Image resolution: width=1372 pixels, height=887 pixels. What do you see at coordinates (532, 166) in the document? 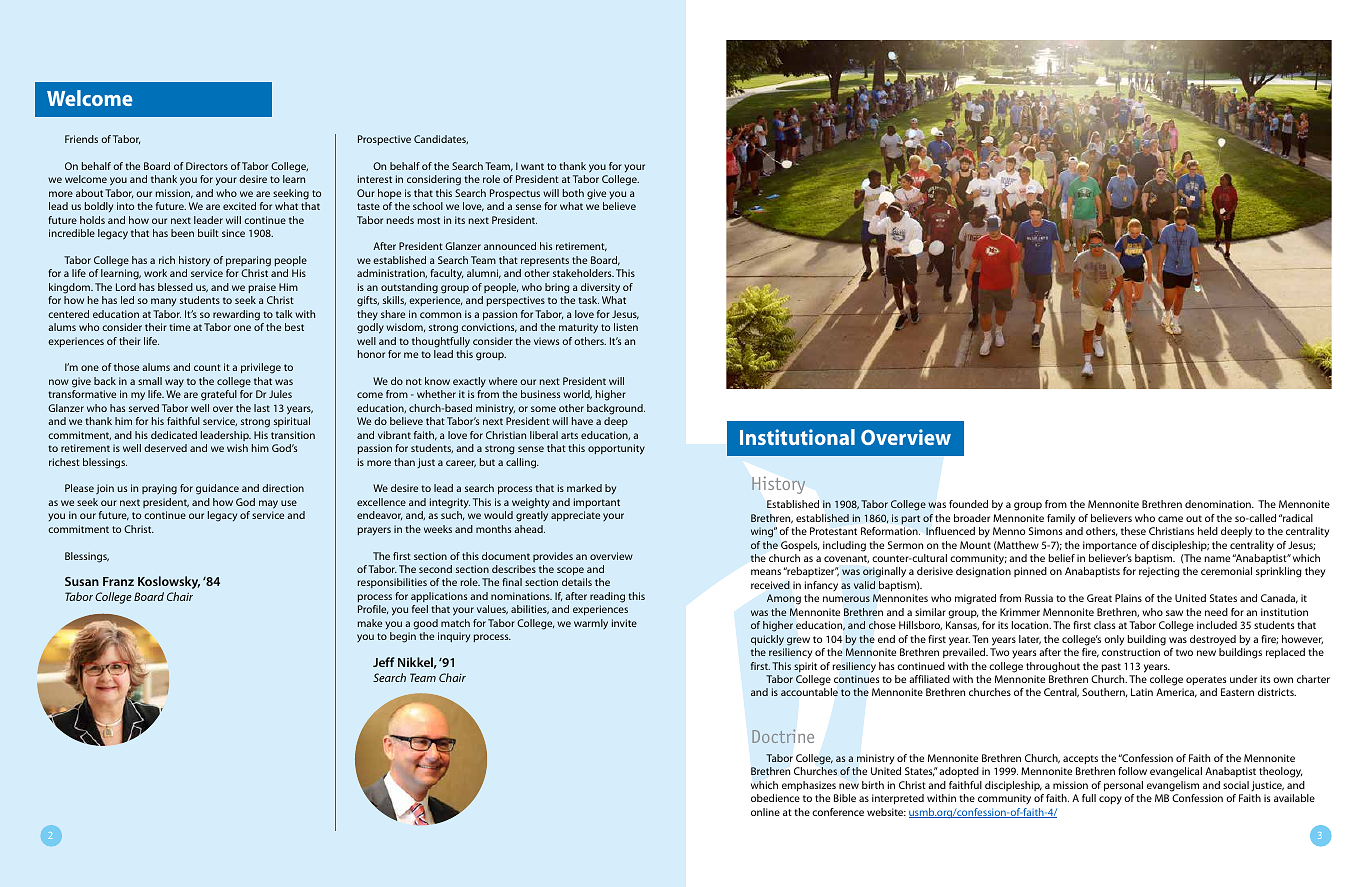
I see `want` at bounding box center [532, 166].
